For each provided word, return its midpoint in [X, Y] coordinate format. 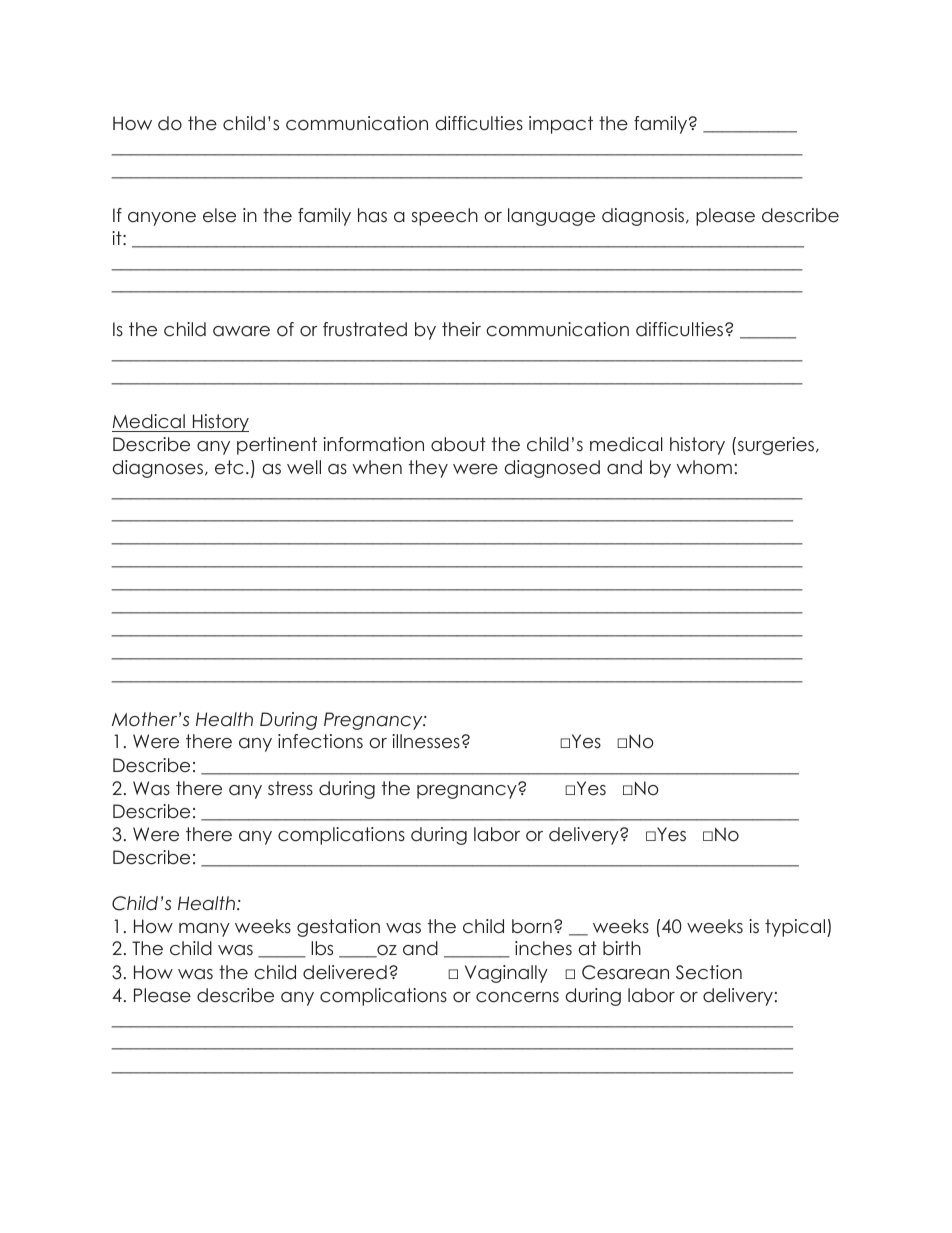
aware [241, 331]
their [461, 329]
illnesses [426, 741]
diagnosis [644, 217]
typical [796, 928]
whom [704, 467]
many [204, 930]
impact [561, 125]
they [428, 469]
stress [290, 788]
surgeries [776, 446]
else [219, 215]
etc [229, 467]
